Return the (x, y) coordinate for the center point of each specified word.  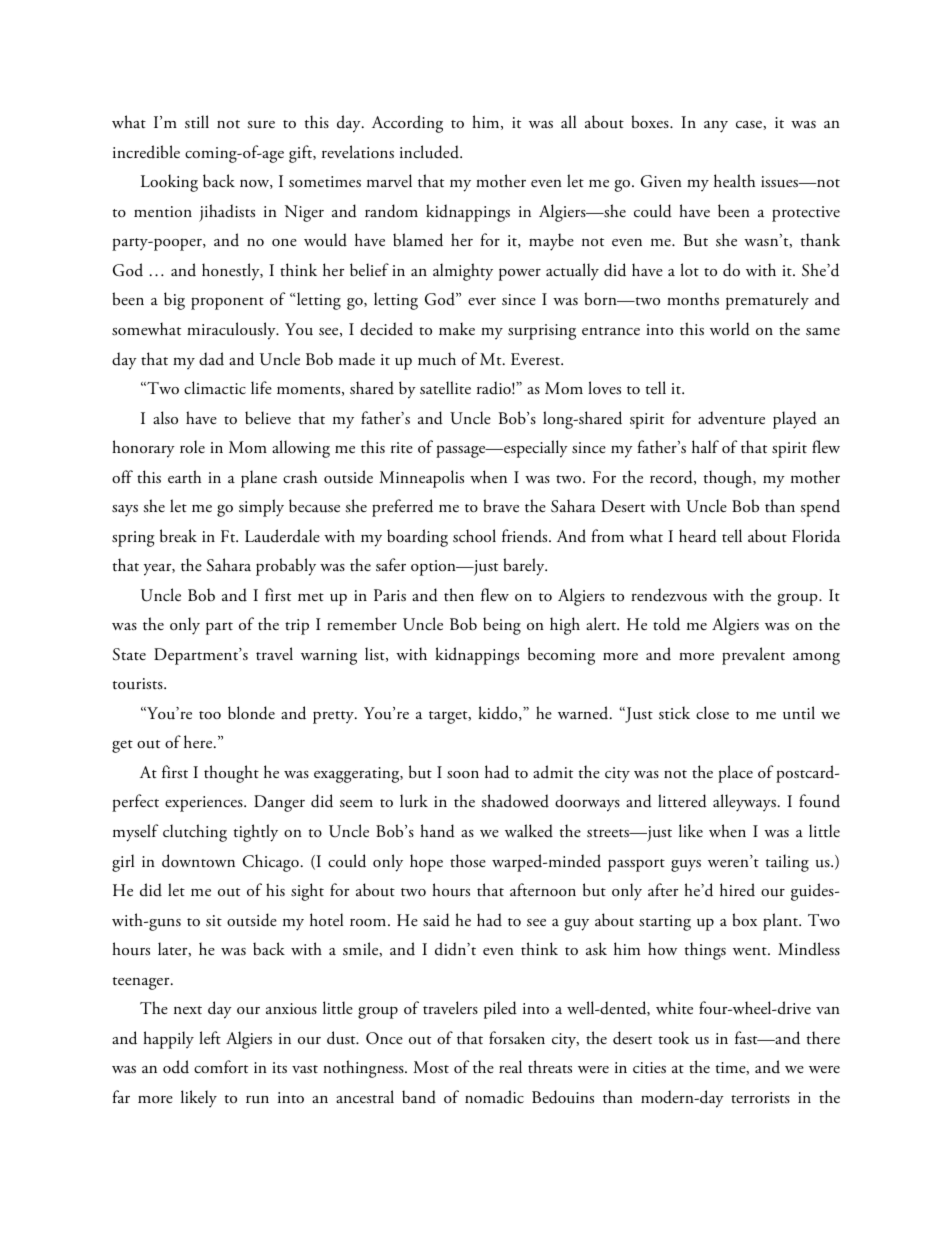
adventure (731, 418)
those (468, 861)
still (197, 121)
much (437, 359)
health (734, 181)
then (459, 594)
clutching (195, 833)
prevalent (753, 656)
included (430, 152)
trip (297, 627)
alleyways (744, 803)
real (510, 1066)
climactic (215, 388)
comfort (221, 1067)
